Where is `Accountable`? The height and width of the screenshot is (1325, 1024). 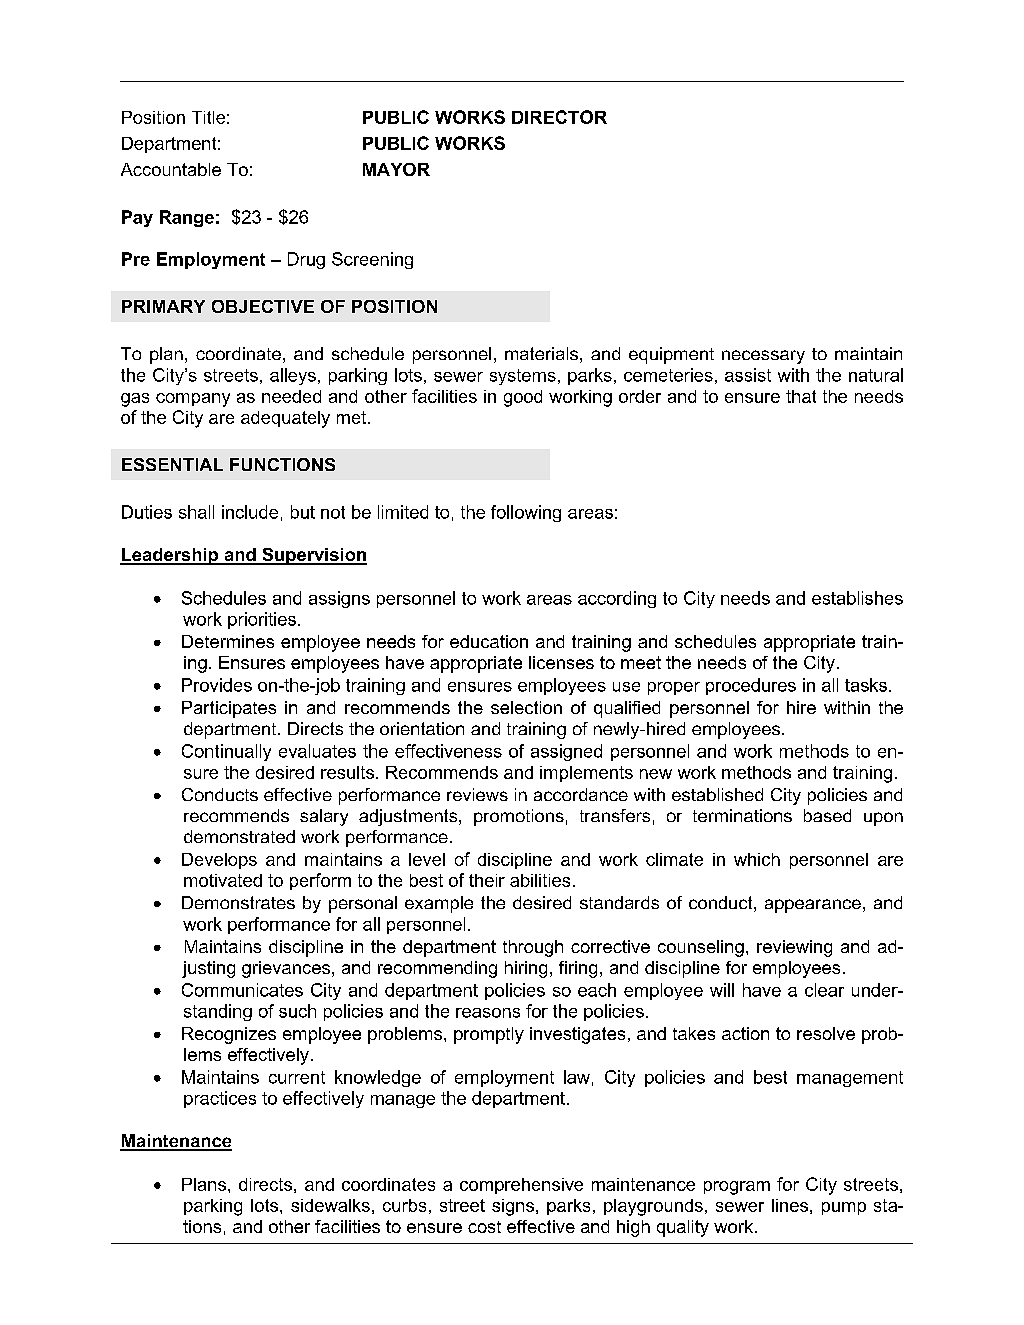 Accountable is located at coordinates (171, 169).
